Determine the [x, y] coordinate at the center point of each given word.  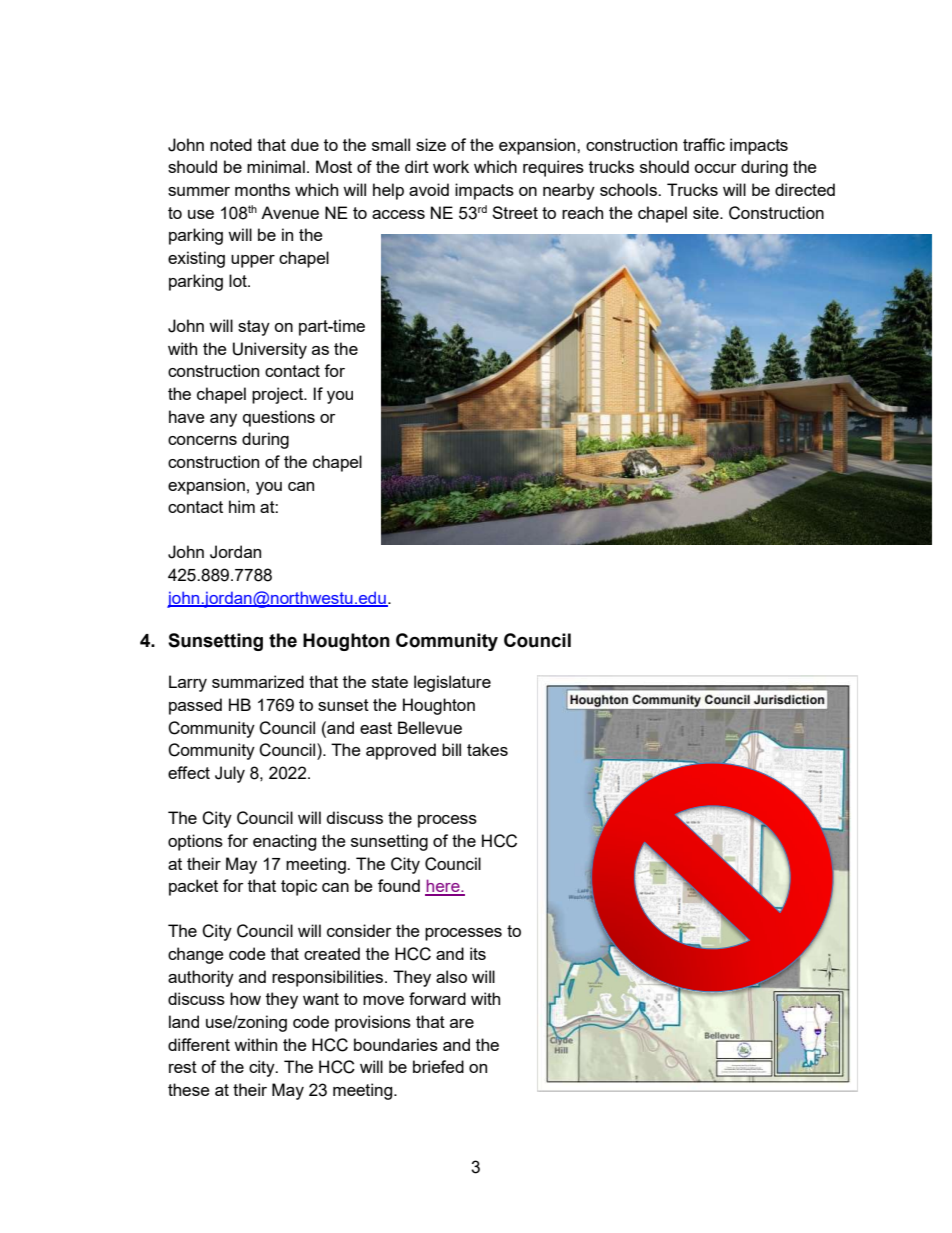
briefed [438, 1066]
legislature [452, 683]
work [451, 166]
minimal [276, 166]
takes [487, 749]
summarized [258, 681]
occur [715, 168]
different [199, 1044]
